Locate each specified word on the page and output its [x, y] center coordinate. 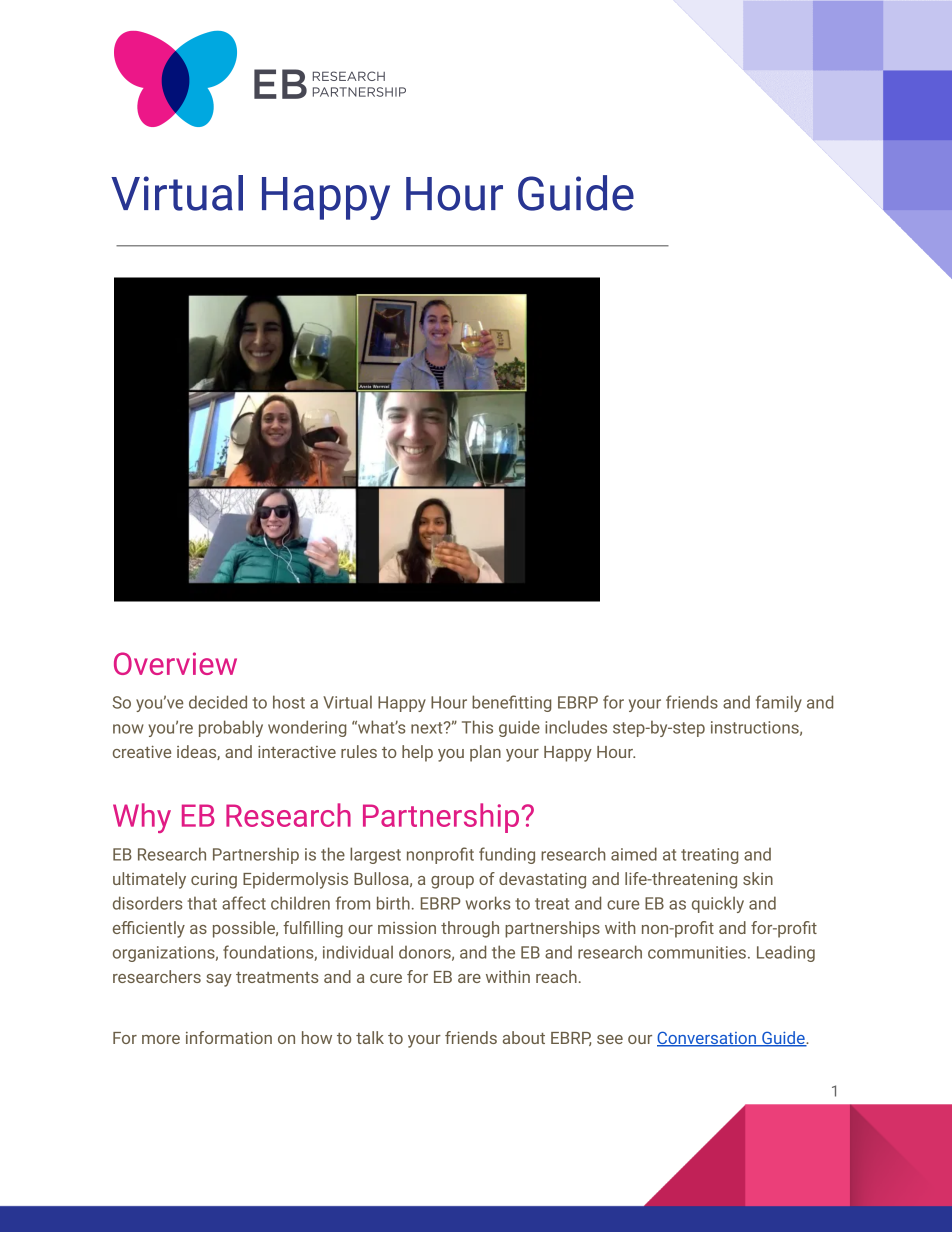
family [779, 703]
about [524, 1037]
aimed [634, 854]
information [229, 1037]
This [477, 727]
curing [214, 881]
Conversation [707, 1038]
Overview [175, 663]
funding [507, 855]
